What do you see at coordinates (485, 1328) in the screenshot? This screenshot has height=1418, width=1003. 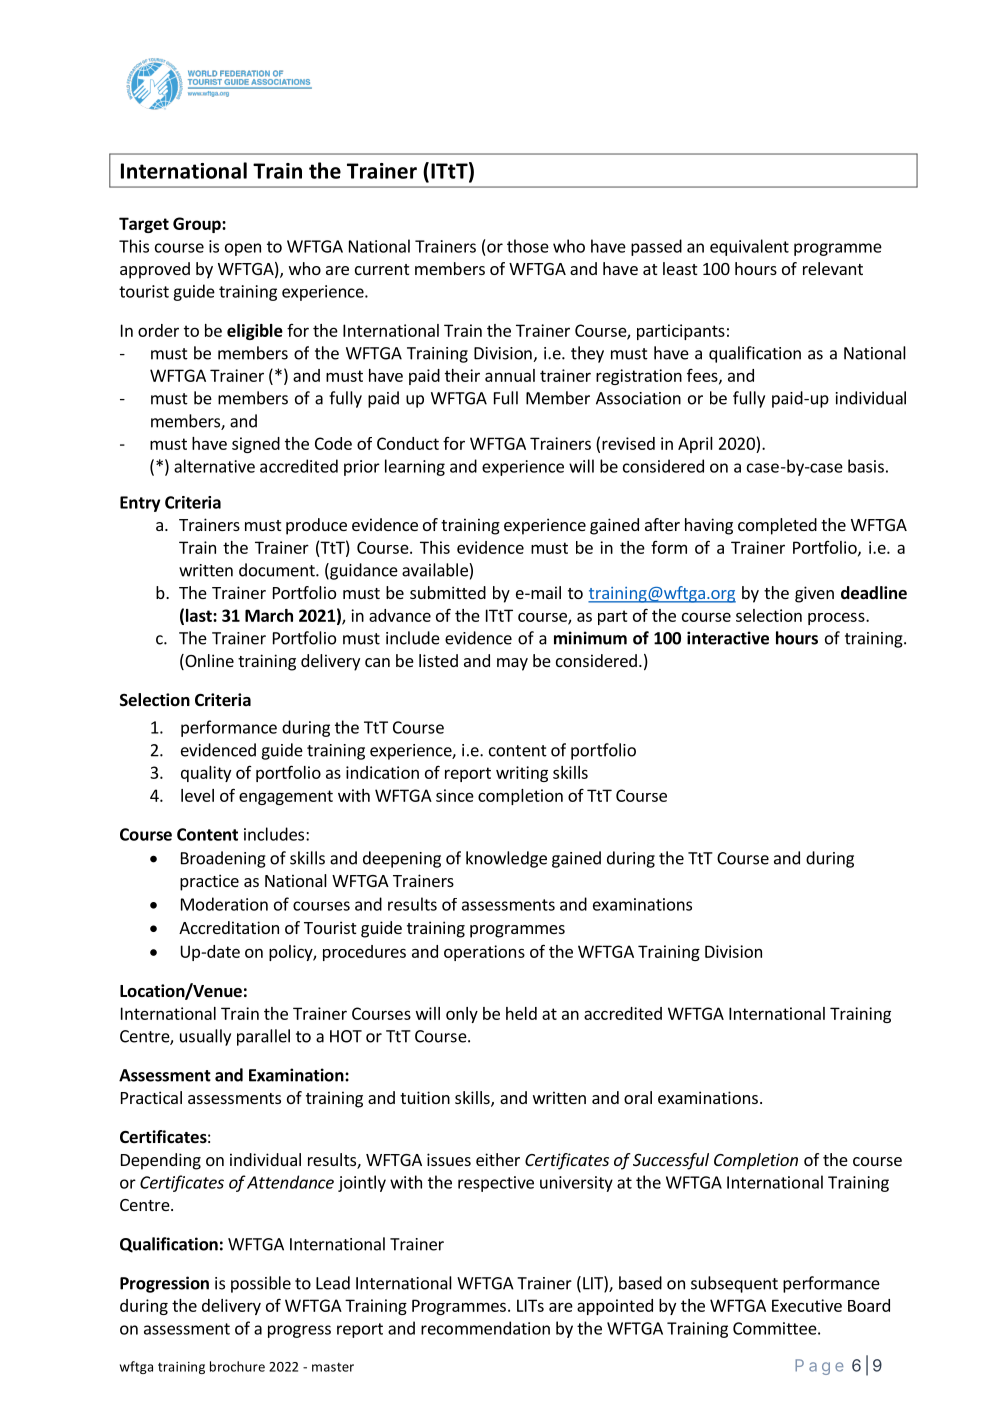 I see `recommendation` at bounding box center [485, 1328].
